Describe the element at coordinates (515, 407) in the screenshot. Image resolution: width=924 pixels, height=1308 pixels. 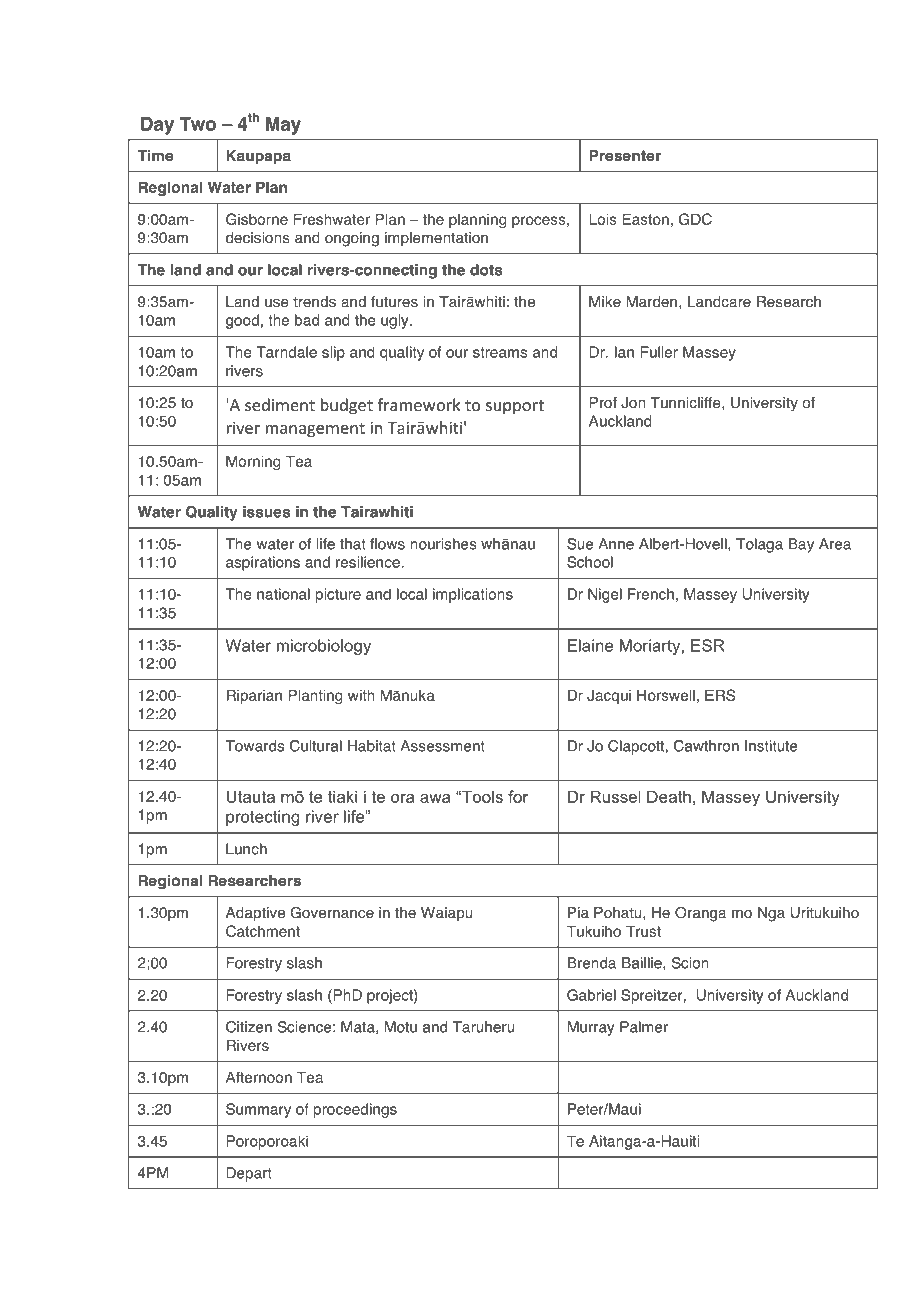
I see `support` at that location.
